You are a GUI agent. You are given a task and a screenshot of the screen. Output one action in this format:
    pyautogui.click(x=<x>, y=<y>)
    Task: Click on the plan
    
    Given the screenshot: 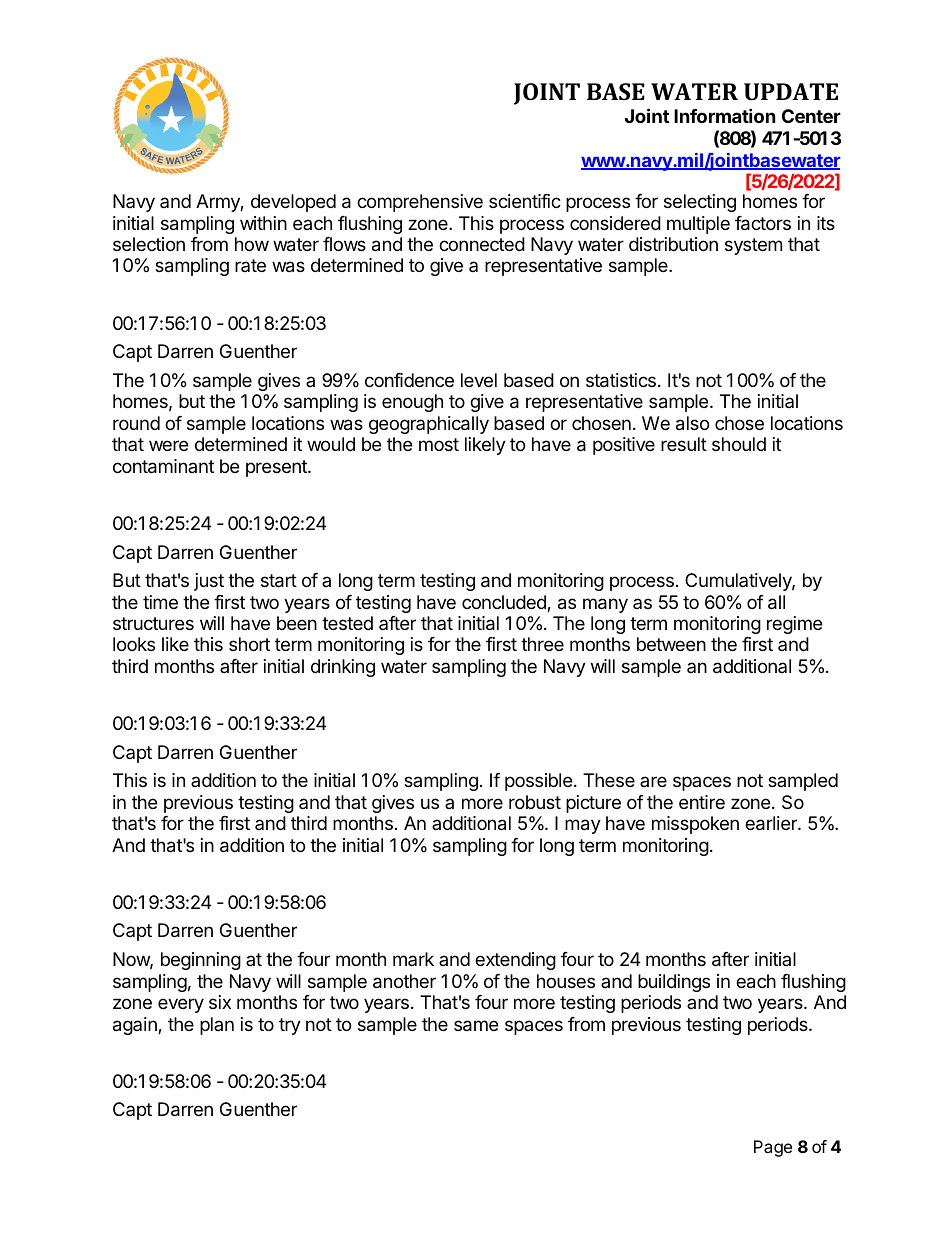 What is the action you would take?
    pyautogui.click(x=217, y=1026)
